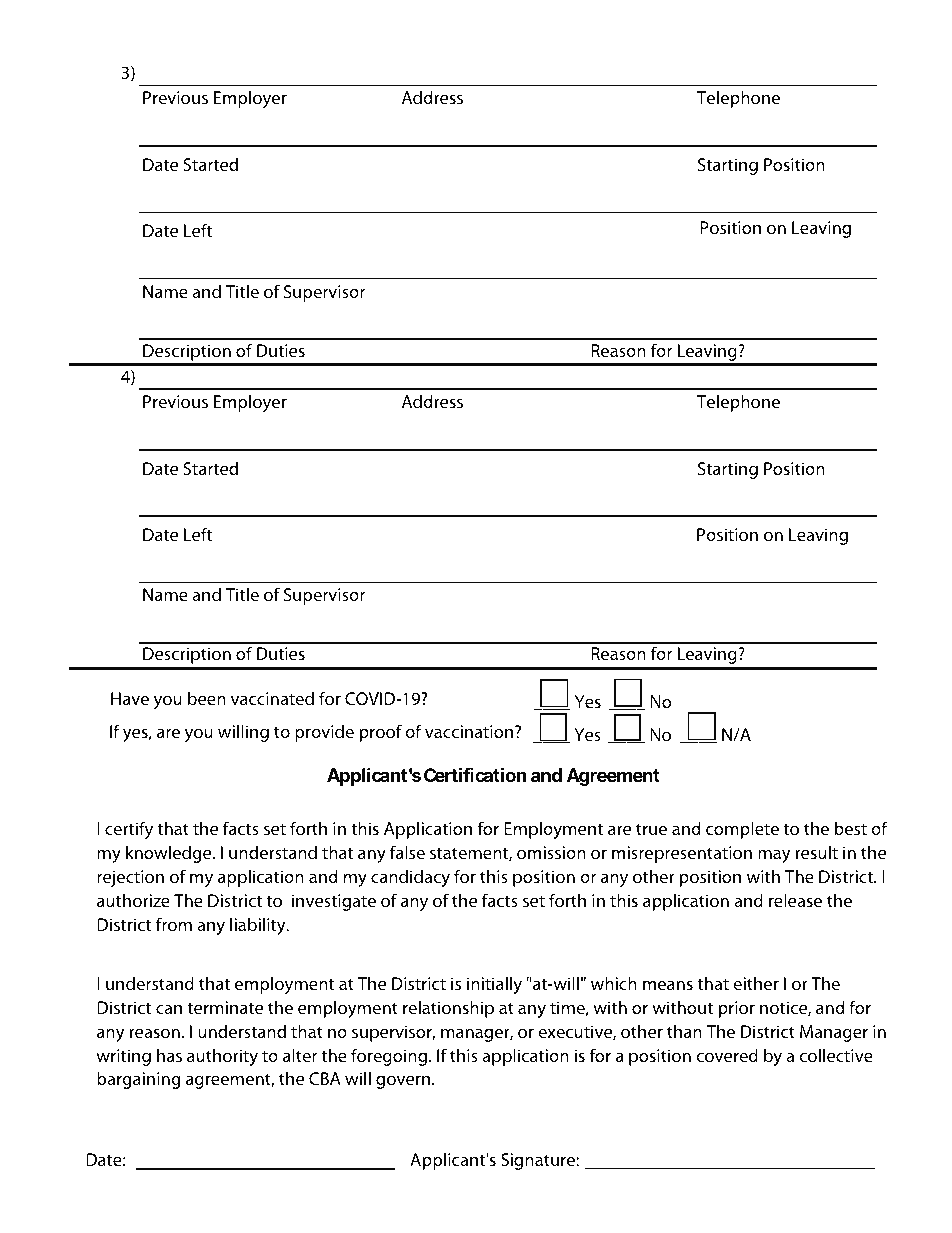 This image has height=1233, width=952. Describe the element at coordinates (334, 902) in the image. I see `investigate` at that location.
